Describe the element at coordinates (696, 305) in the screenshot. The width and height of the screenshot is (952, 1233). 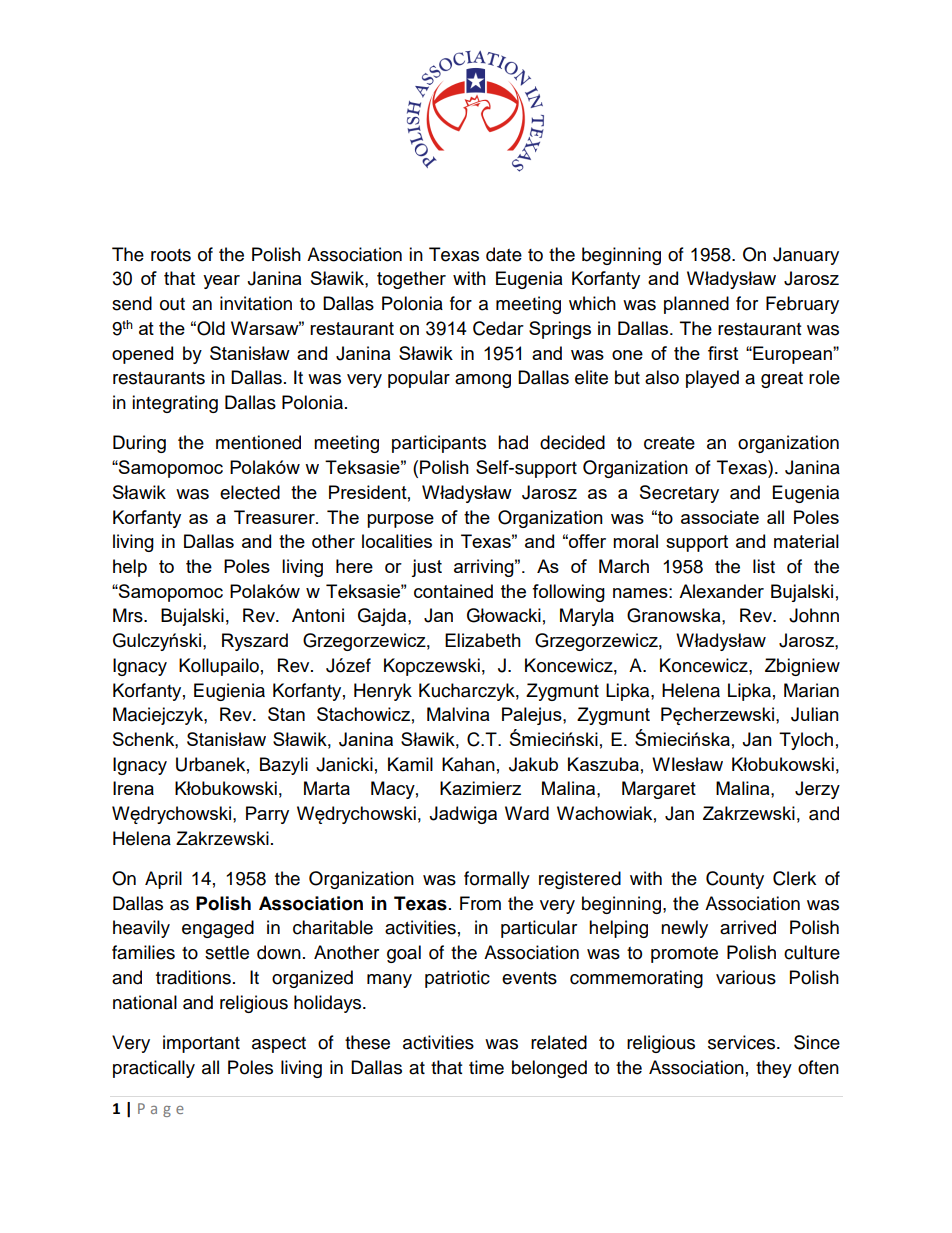
I see `planned` at that location.
